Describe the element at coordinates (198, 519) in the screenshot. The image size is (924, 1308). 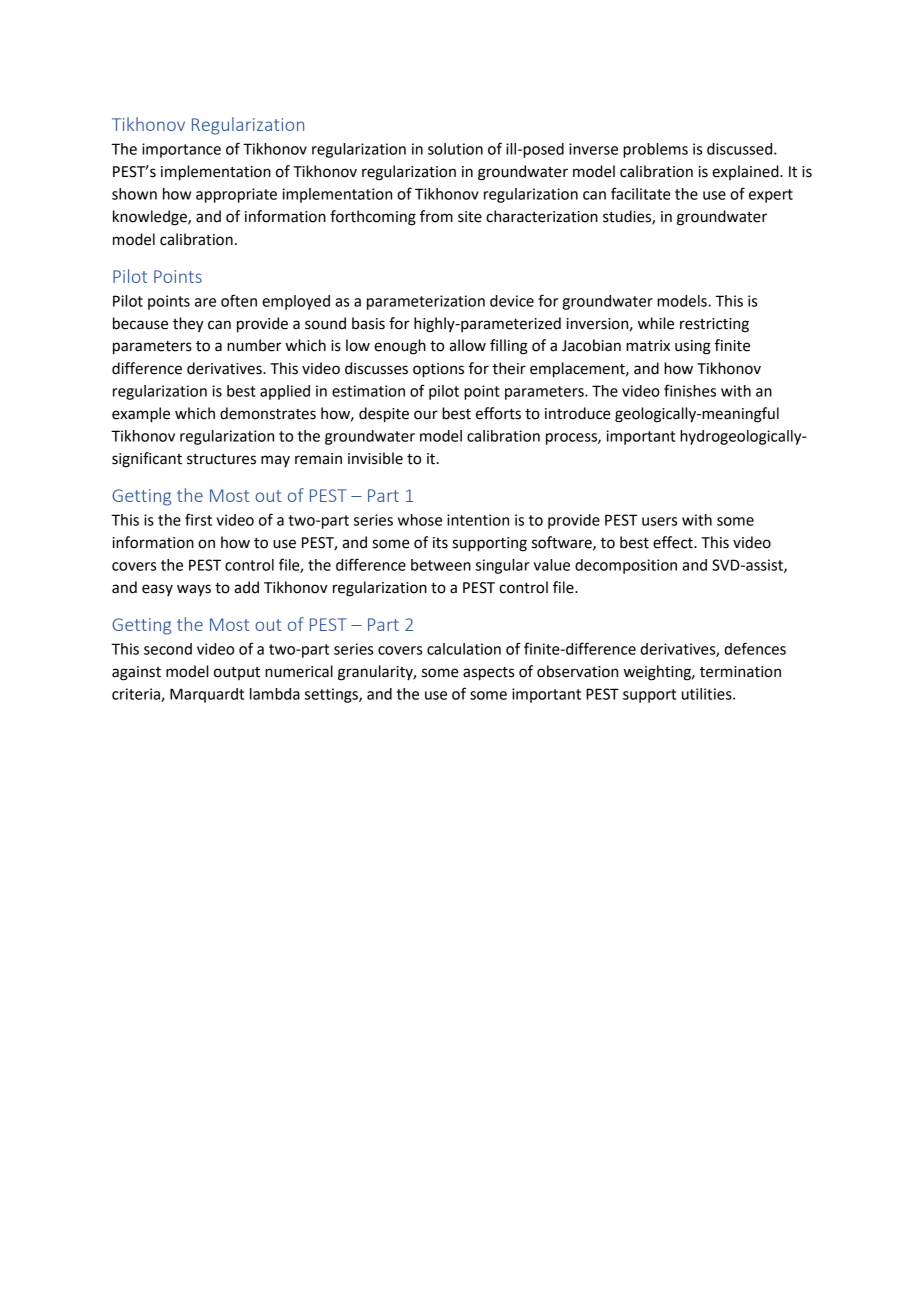
I see `first` at that location.
